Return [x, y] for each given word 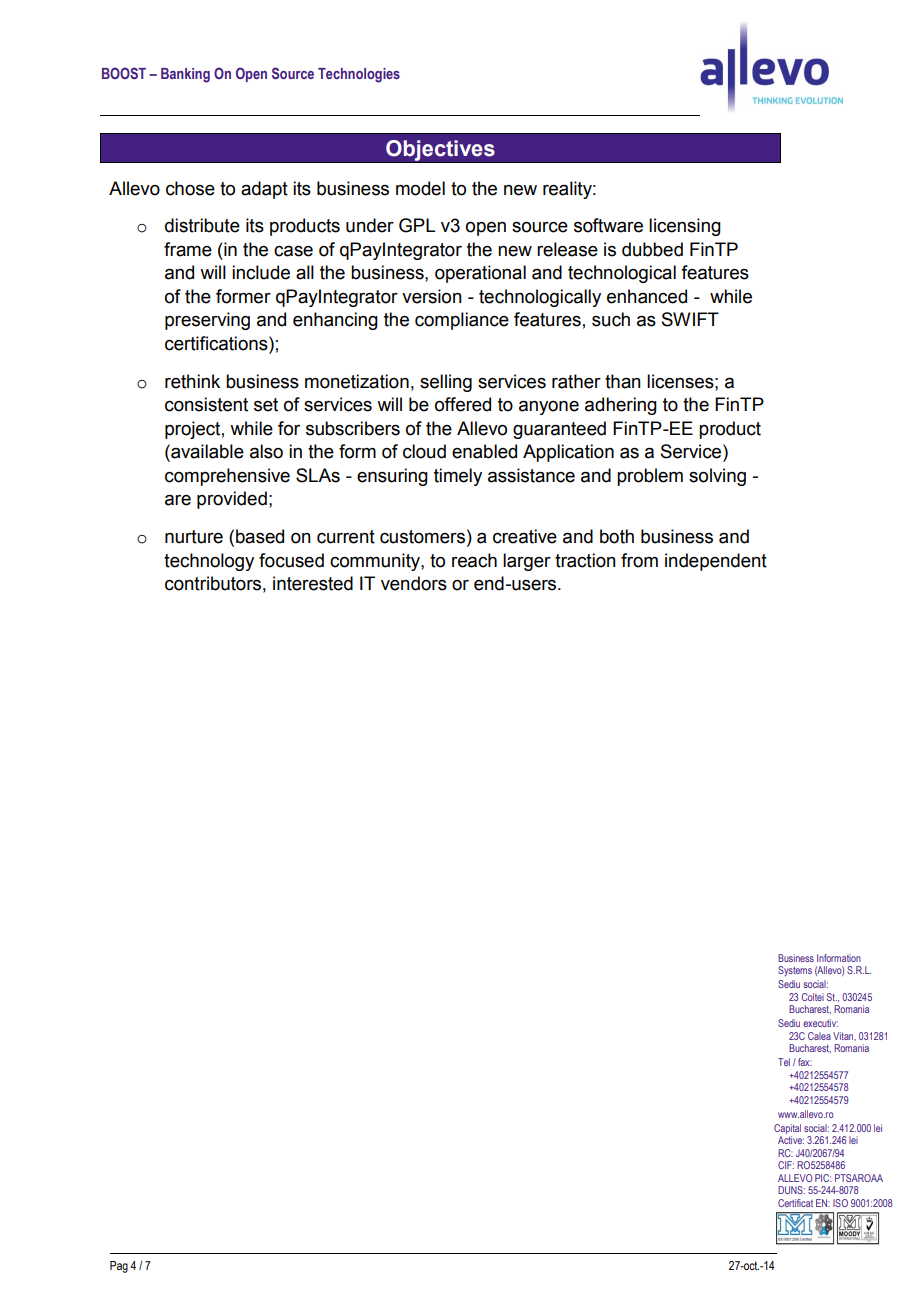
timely [458, 477]
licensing [685, 227]
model [420, 188]
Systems [795, 971]
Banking [185, 75]
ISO [840, 1203]
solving [717, 477]
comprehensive [227, 477]
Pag [119, 1267]
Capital [787, 1129]
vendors [414, 583]
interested [313, 583]
